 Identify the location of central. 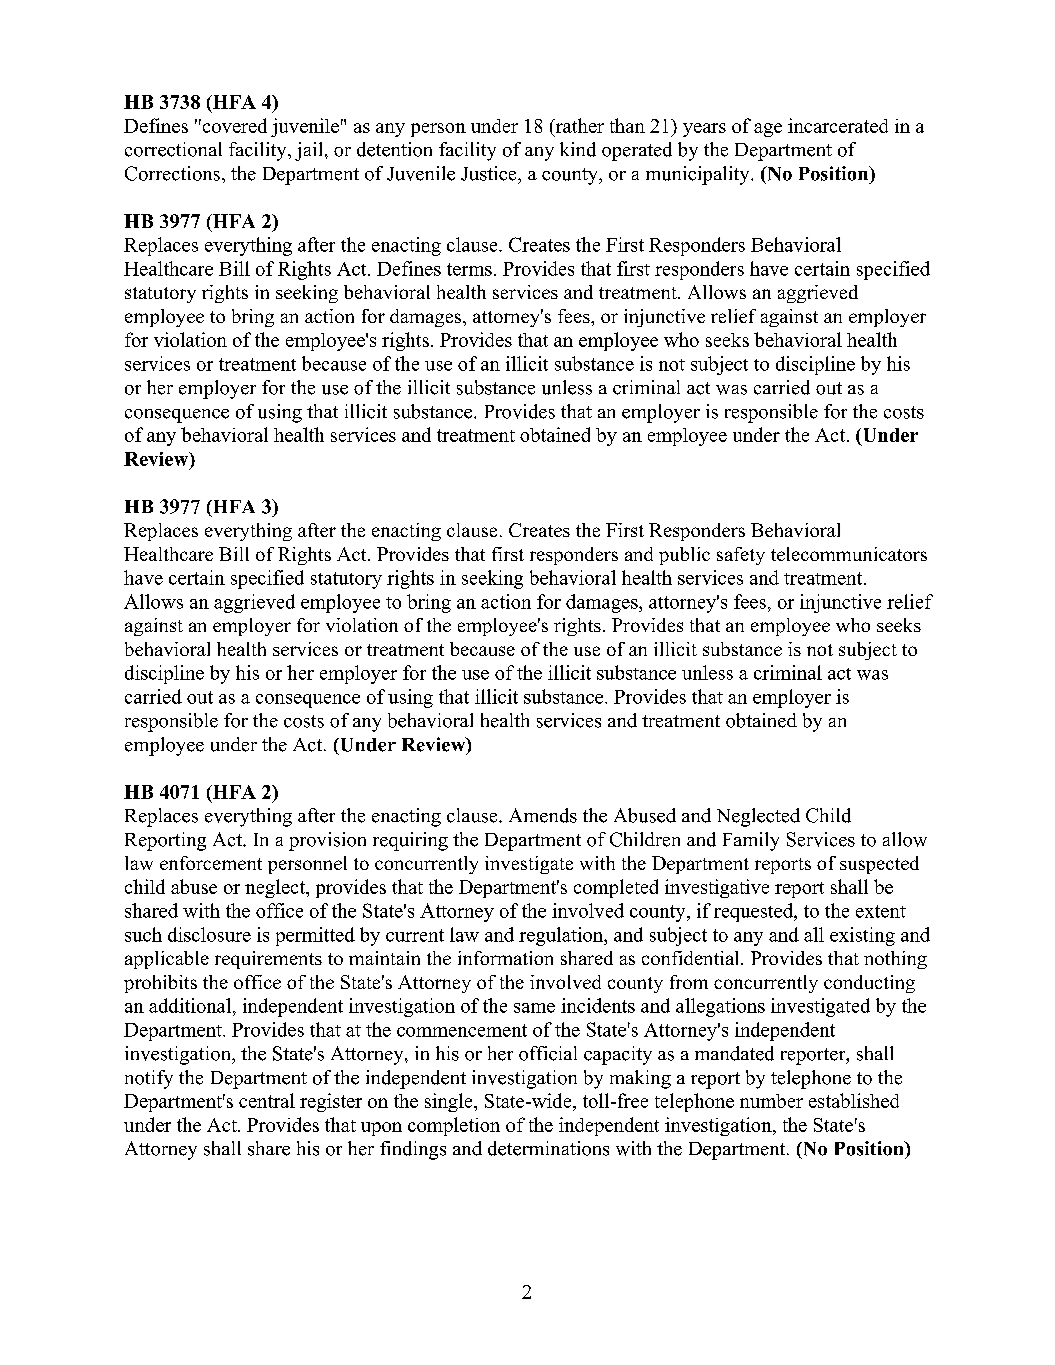
(267, 1100).
